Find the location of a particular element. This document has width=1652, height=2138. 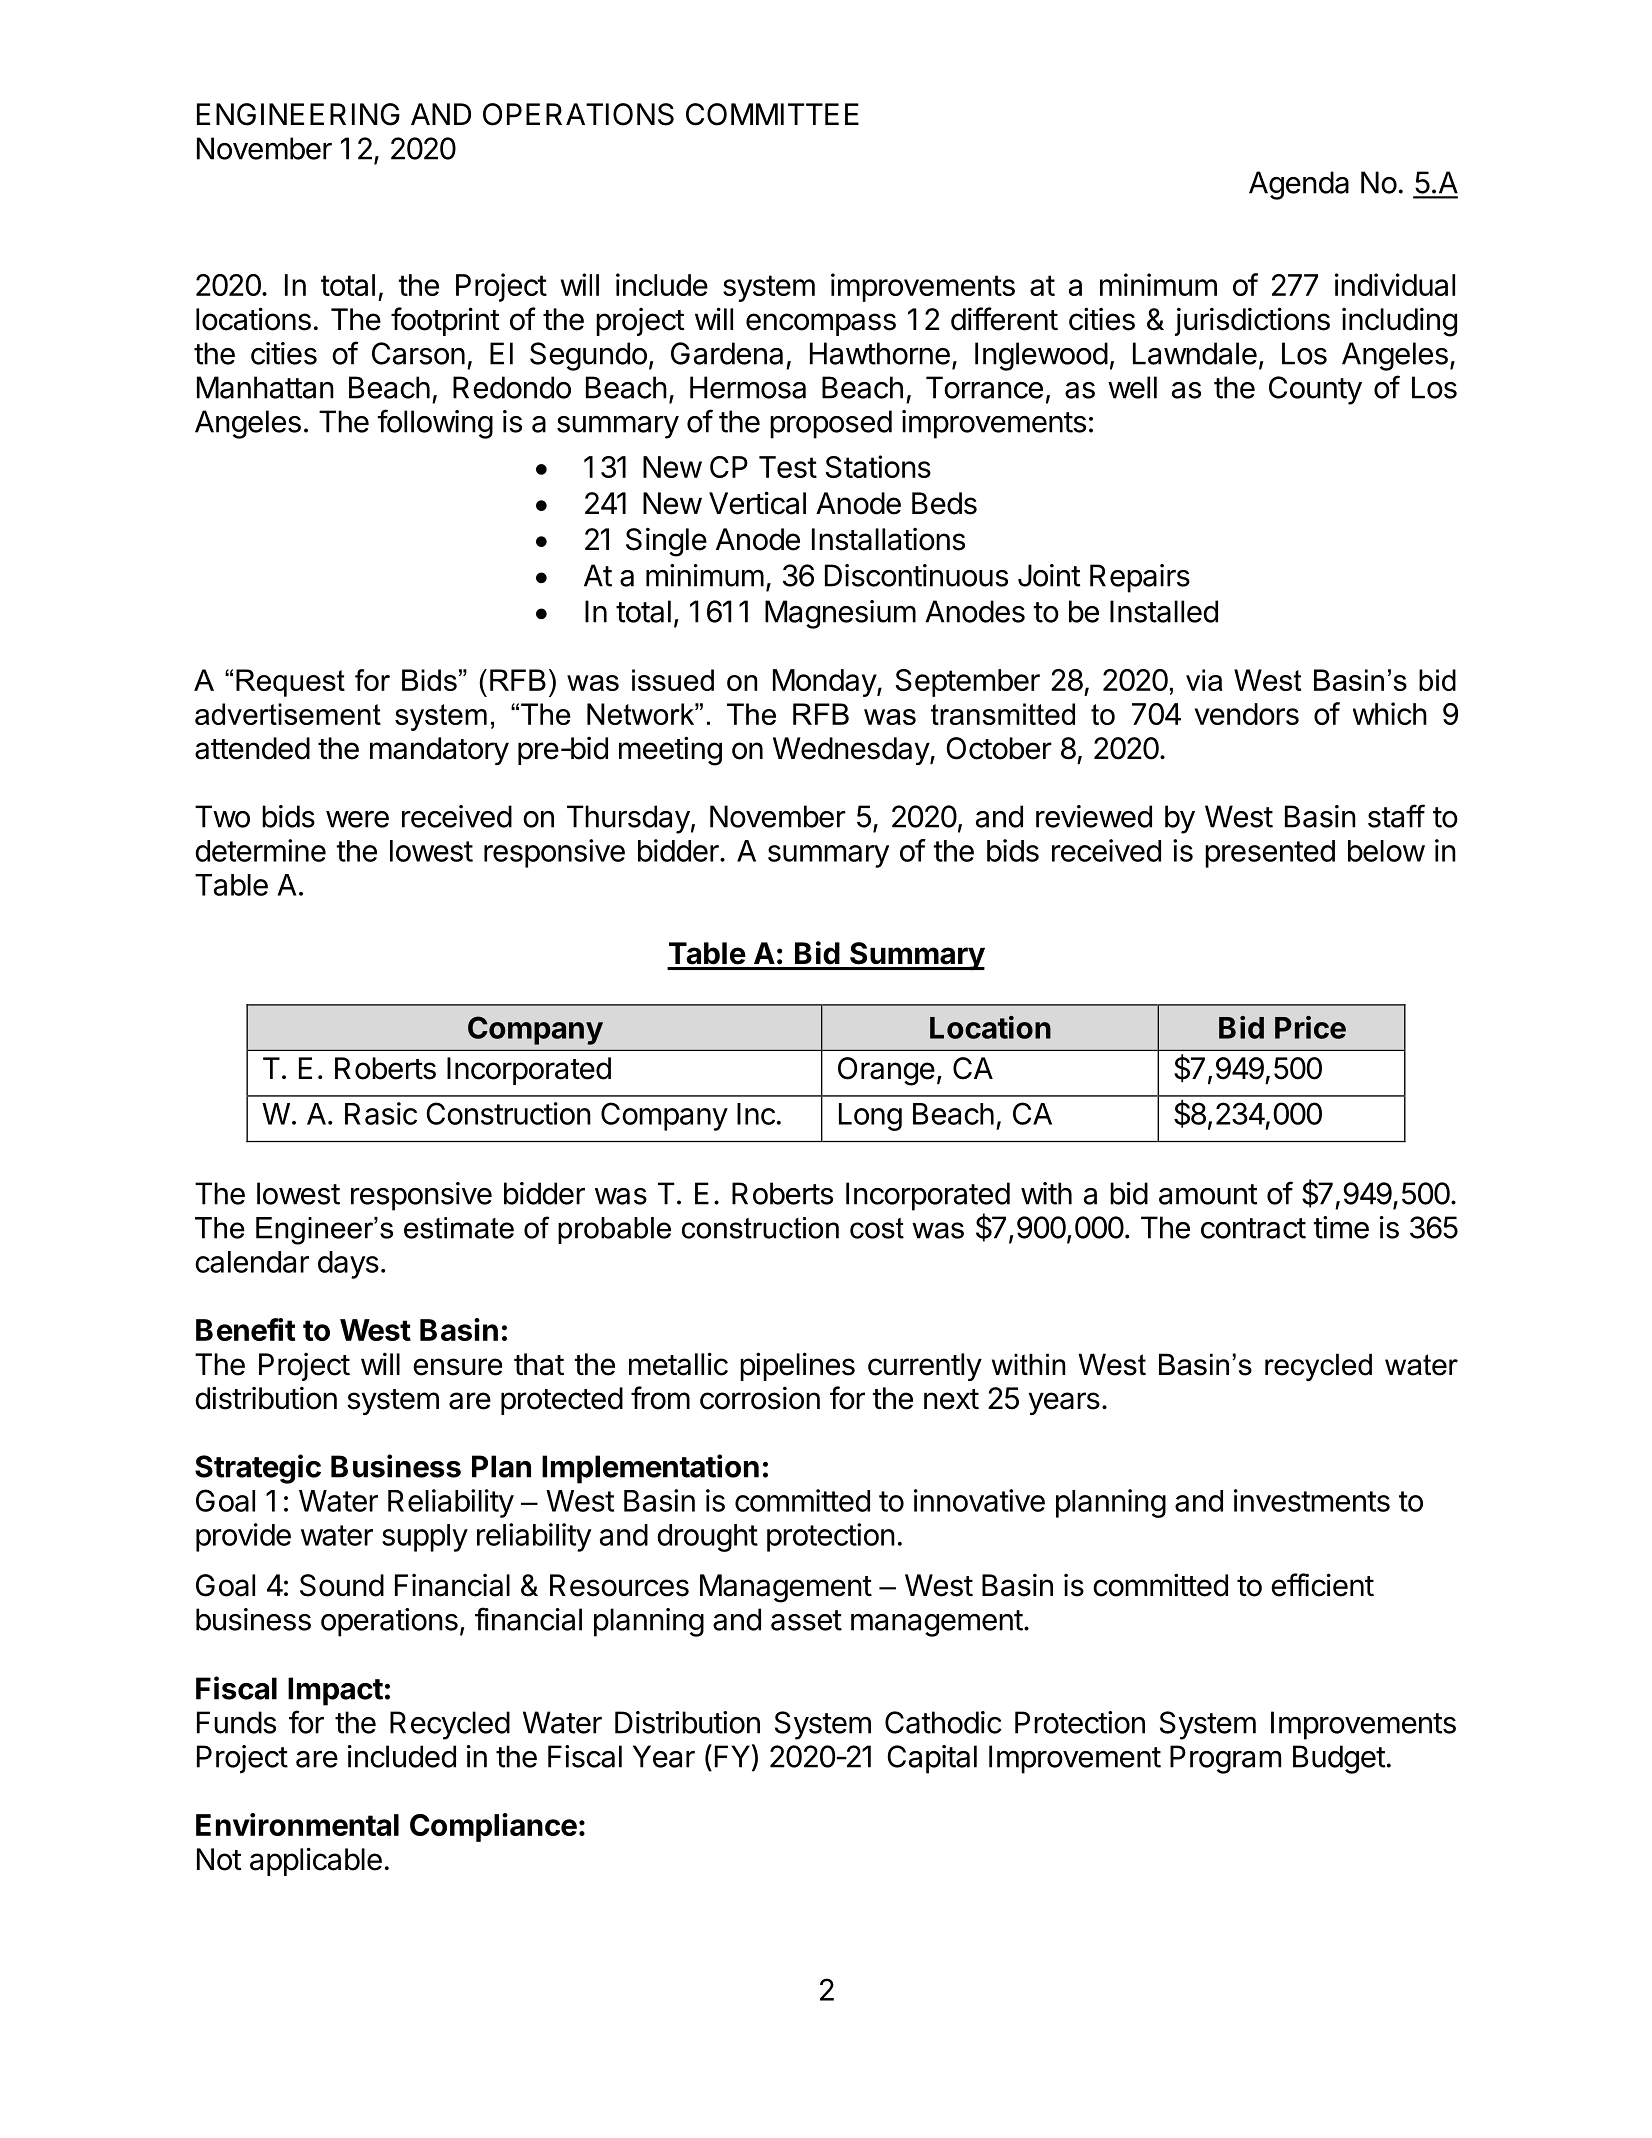

COMMITTEE is located at coordinates (772, 114).
